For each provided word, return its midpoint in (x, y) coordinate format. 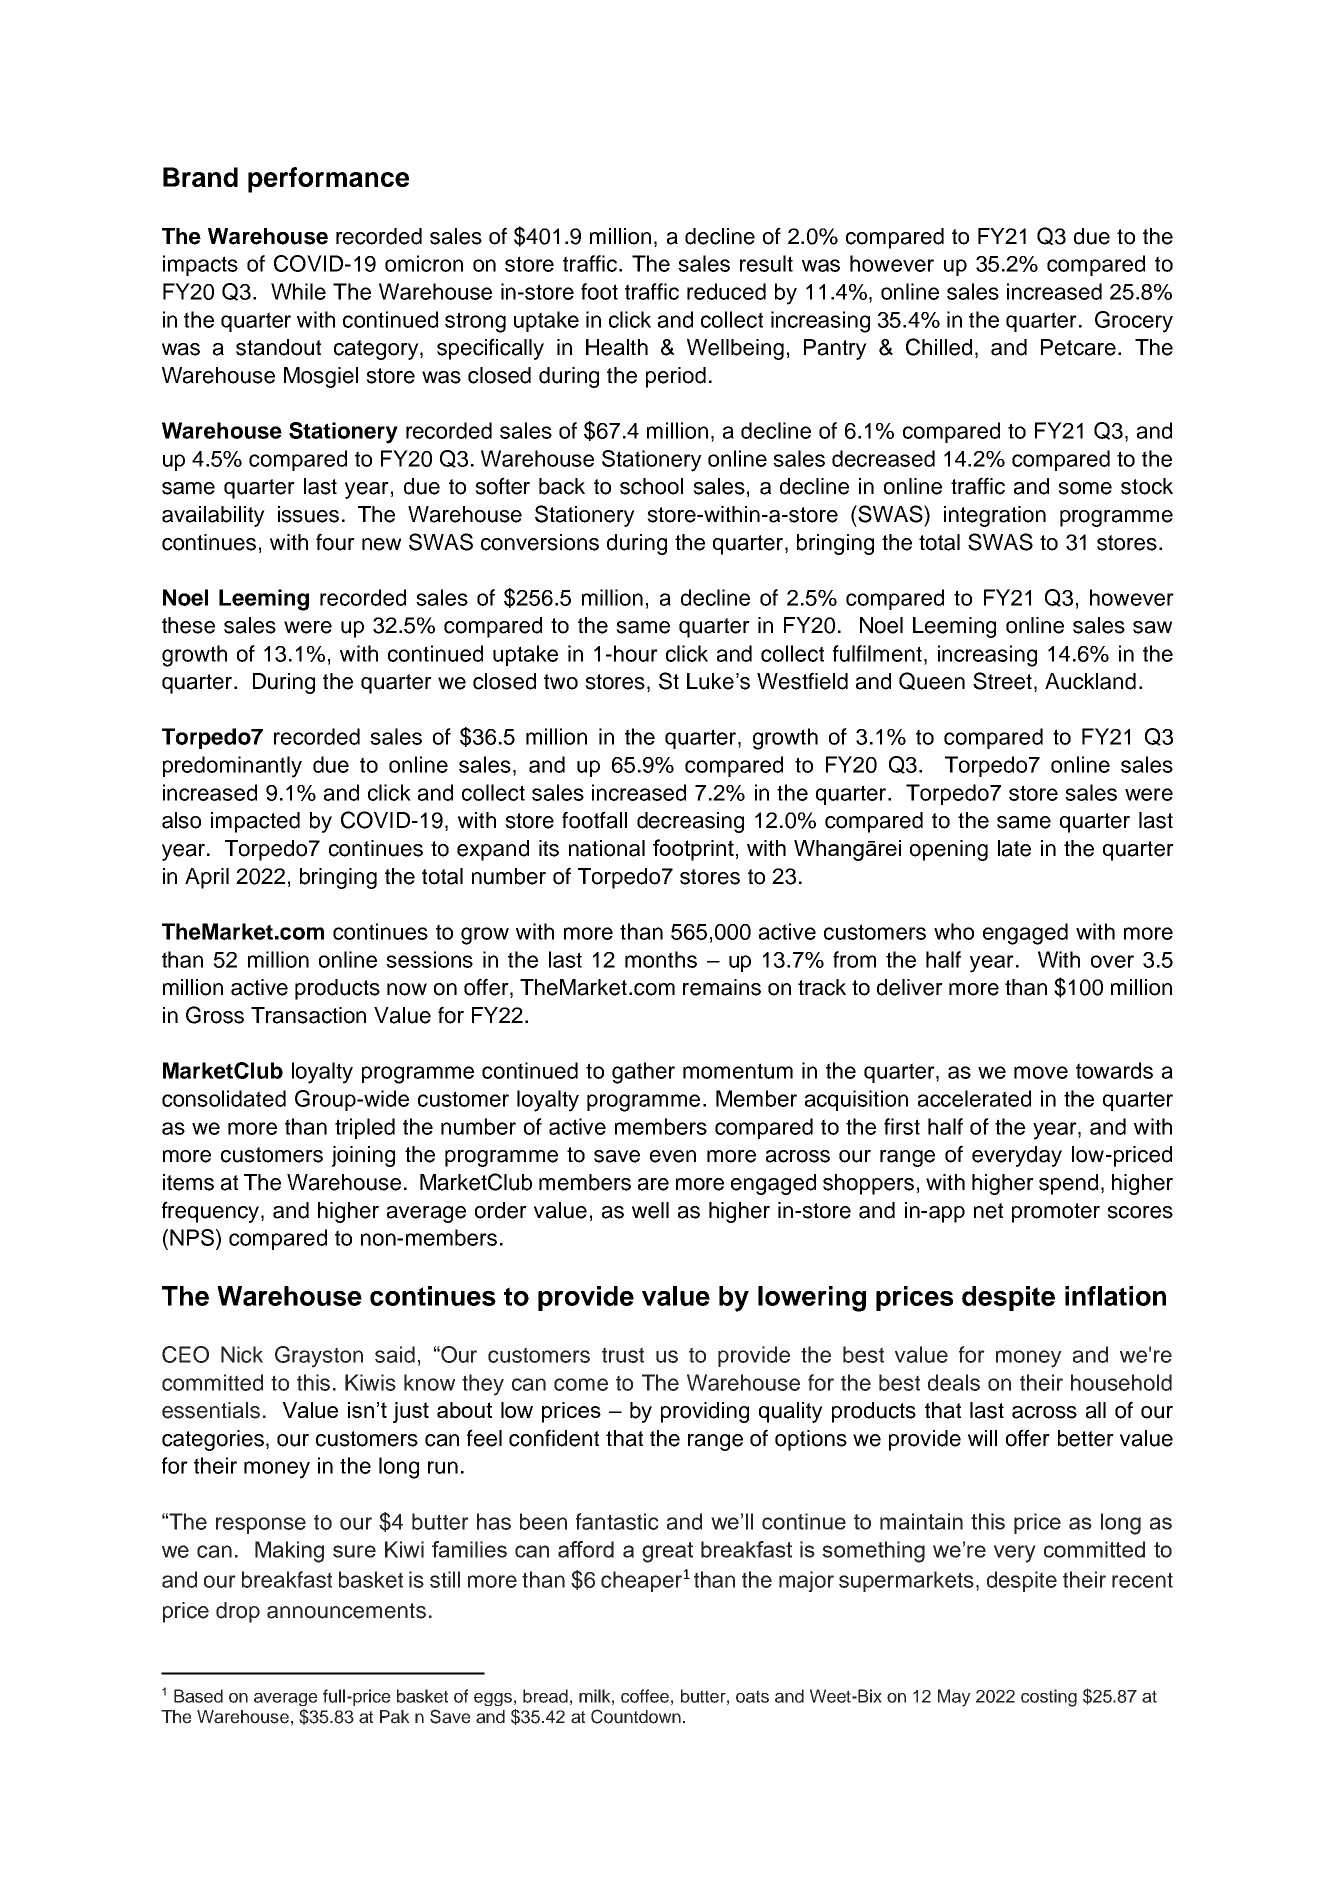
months (661, 959)
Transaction (308, 1015)
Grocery (1134, 322)
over (1112, 961)
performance (328, 180)
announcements (346, 1611)
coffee (645, 1696)
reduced (726, 291)
